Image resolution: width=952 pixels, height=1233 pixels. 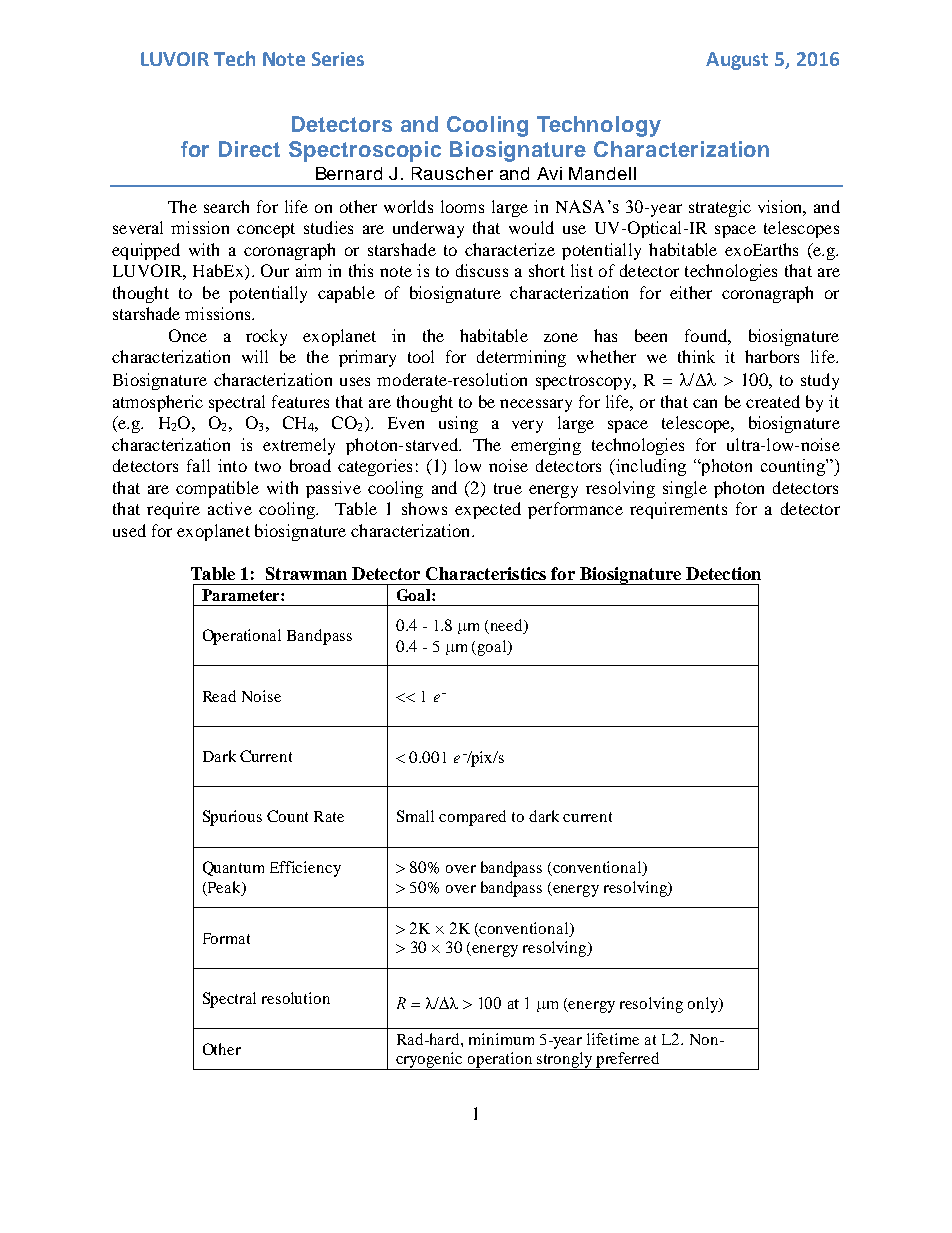 What do you see at coordinates (506, 626) in the screenshot?
I see `need` at bounding box center [506, 626].
